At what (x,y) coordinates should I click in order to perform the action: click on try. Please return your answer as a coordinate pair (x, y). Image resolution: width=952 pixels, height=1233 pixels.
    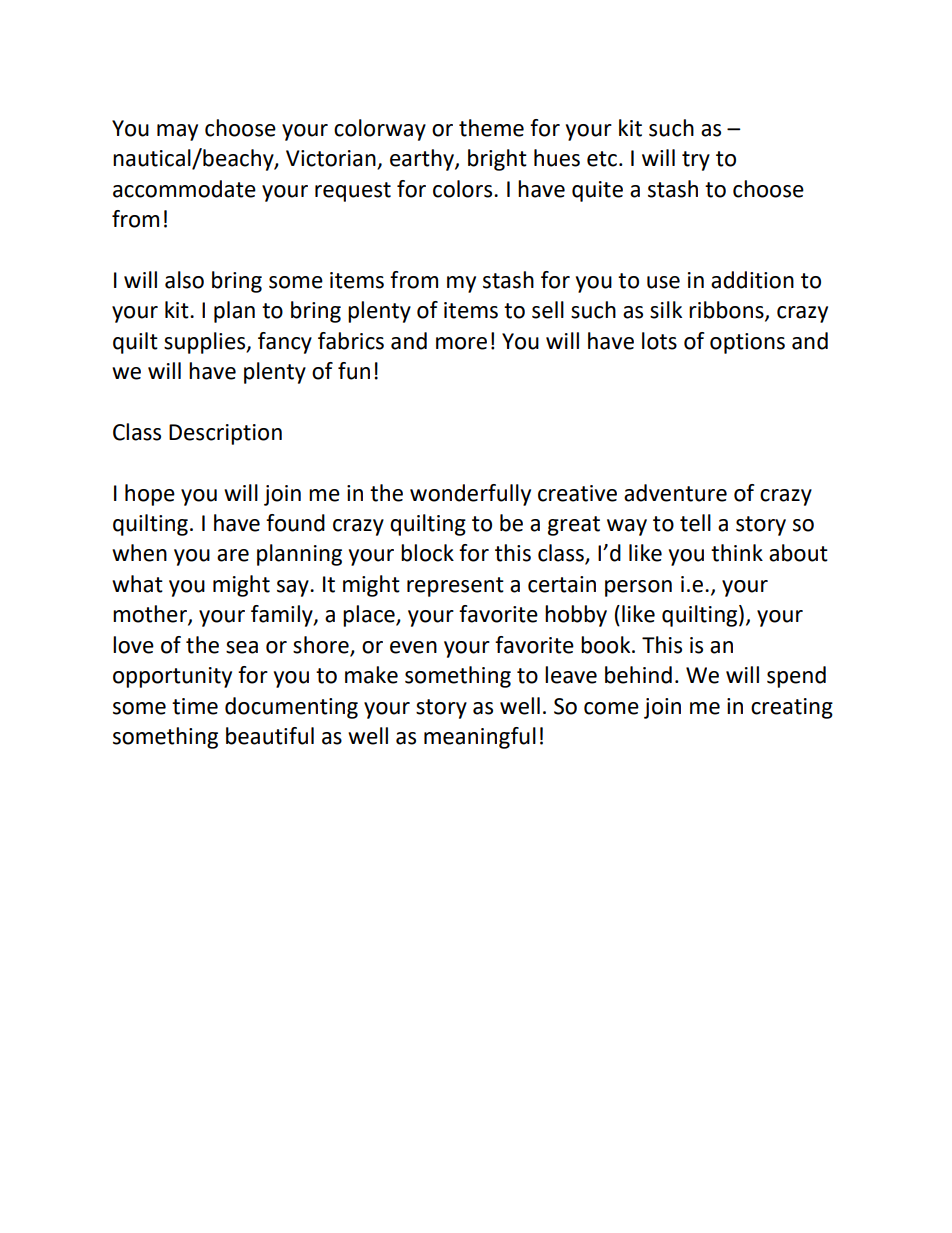
    Looking at the image, I should click on (696, 161).
